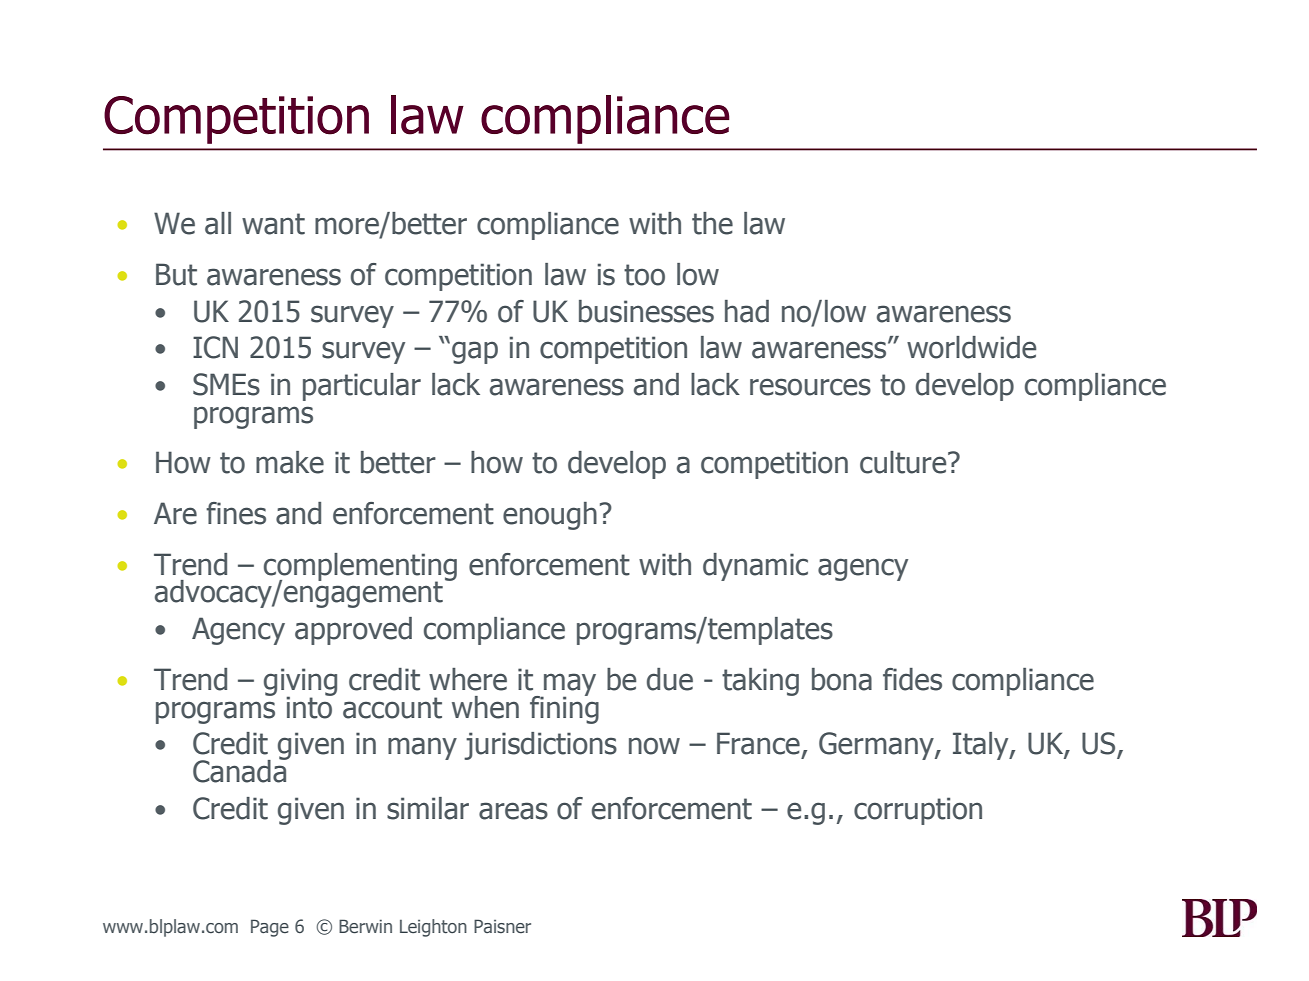 This document has width=1309, height=981. What do you see at coordinates (758, 743) in the document?
I see `France` at bounding box center [758, 743].
